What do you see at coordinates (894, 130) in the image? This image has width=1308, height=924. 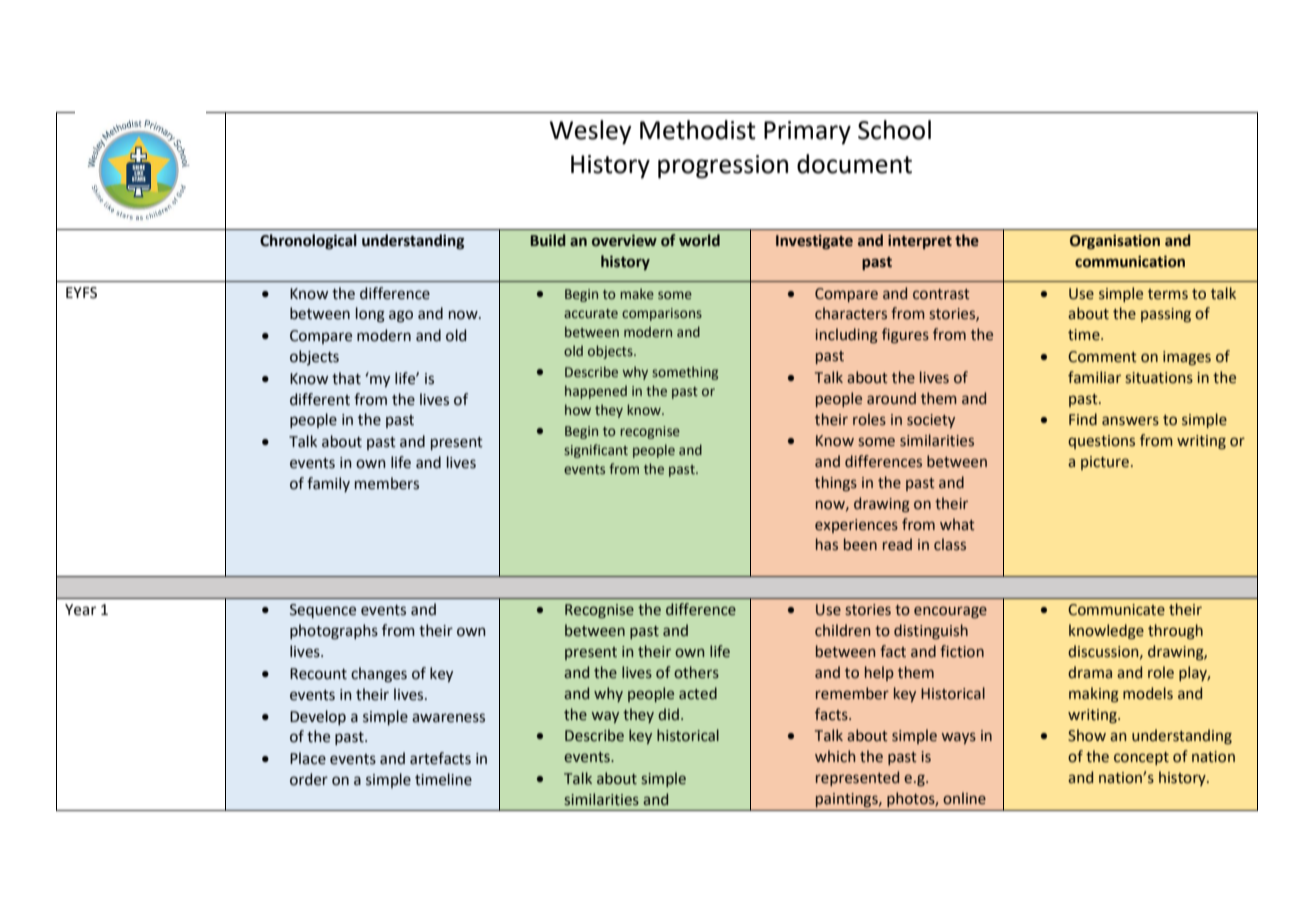 I see `School` at bounding box center [894, 130].
